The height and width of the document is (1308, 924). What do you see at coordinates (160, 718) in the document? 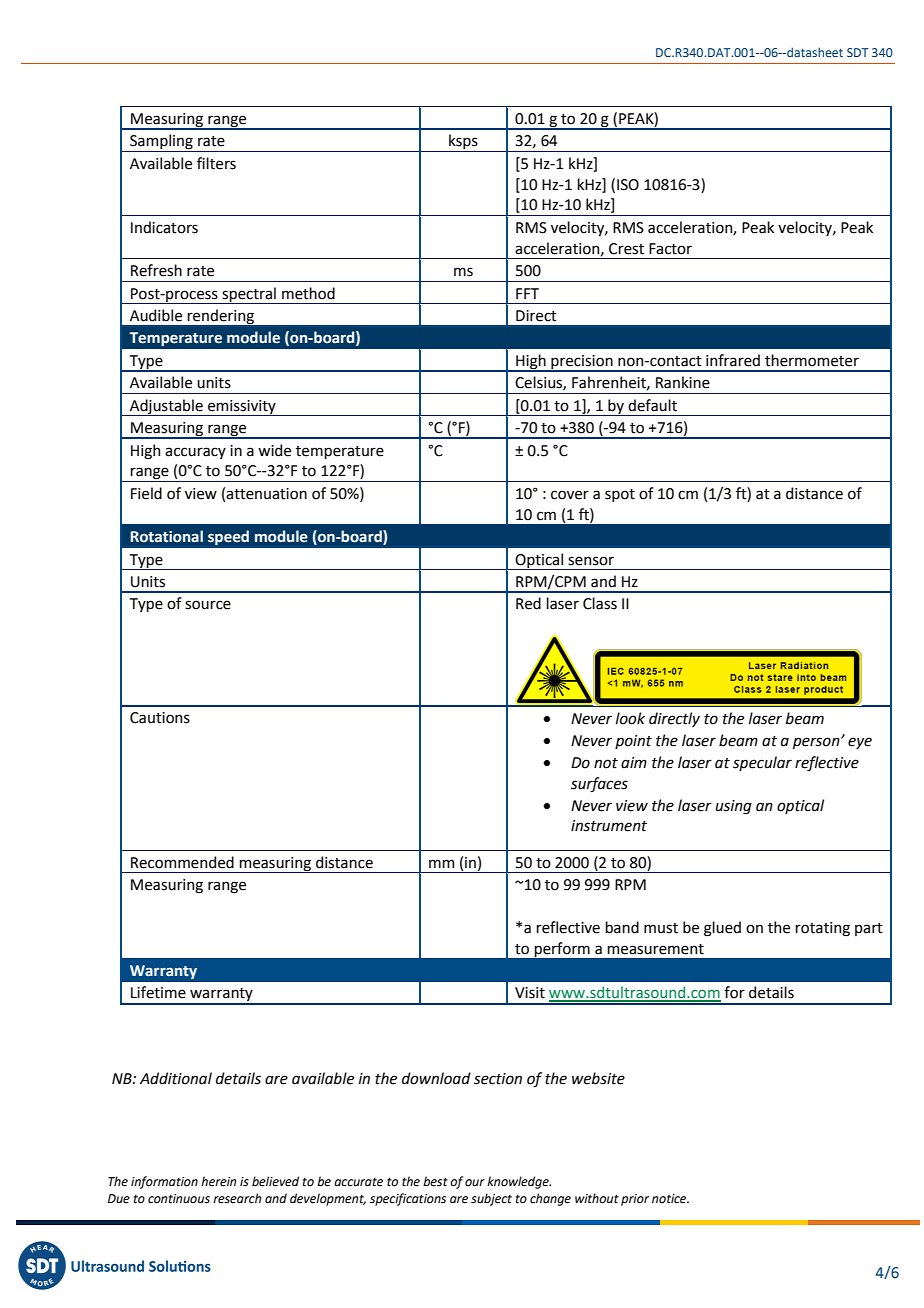
I see `Cautions` at bounding box center [160, 718].
